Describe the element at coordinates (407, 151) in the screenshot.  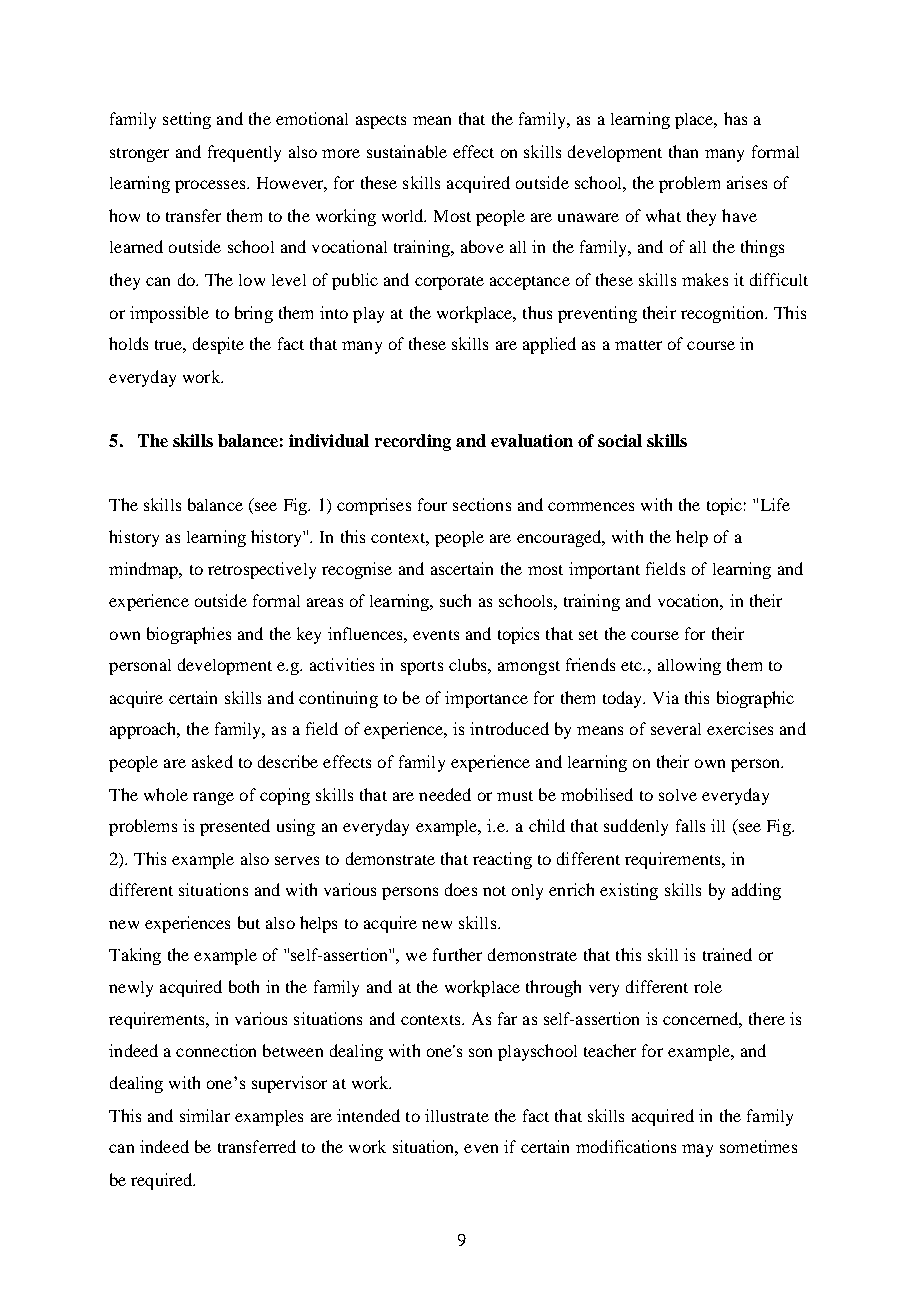
I see `sustainable` at that location.
